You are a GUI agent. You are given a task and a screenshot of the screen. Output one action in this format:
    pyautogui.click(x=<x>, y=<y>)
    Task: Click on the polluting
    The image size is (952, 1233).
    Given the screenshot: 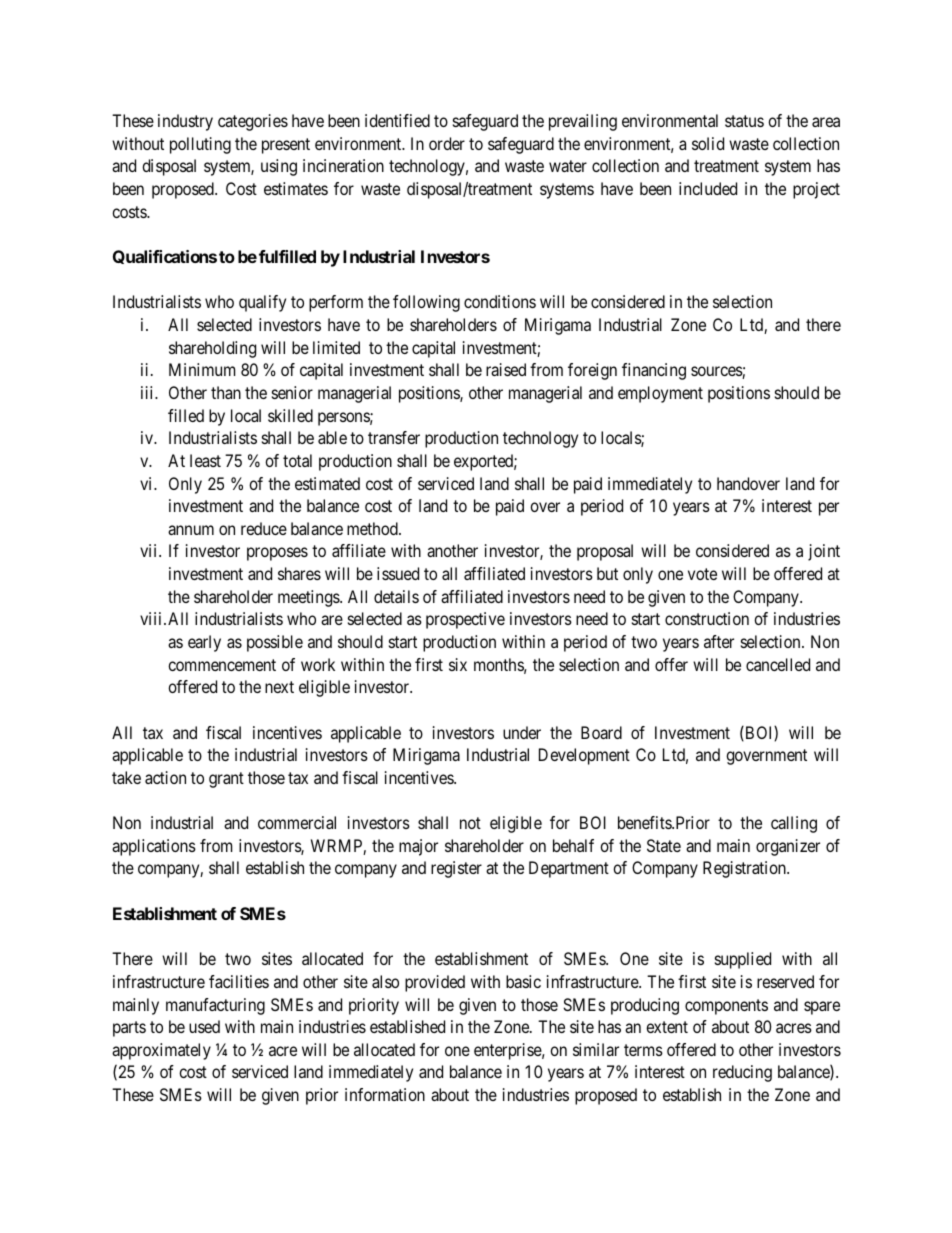 What is the action you would take?
    pyautogui.click(x=200, y=145)
